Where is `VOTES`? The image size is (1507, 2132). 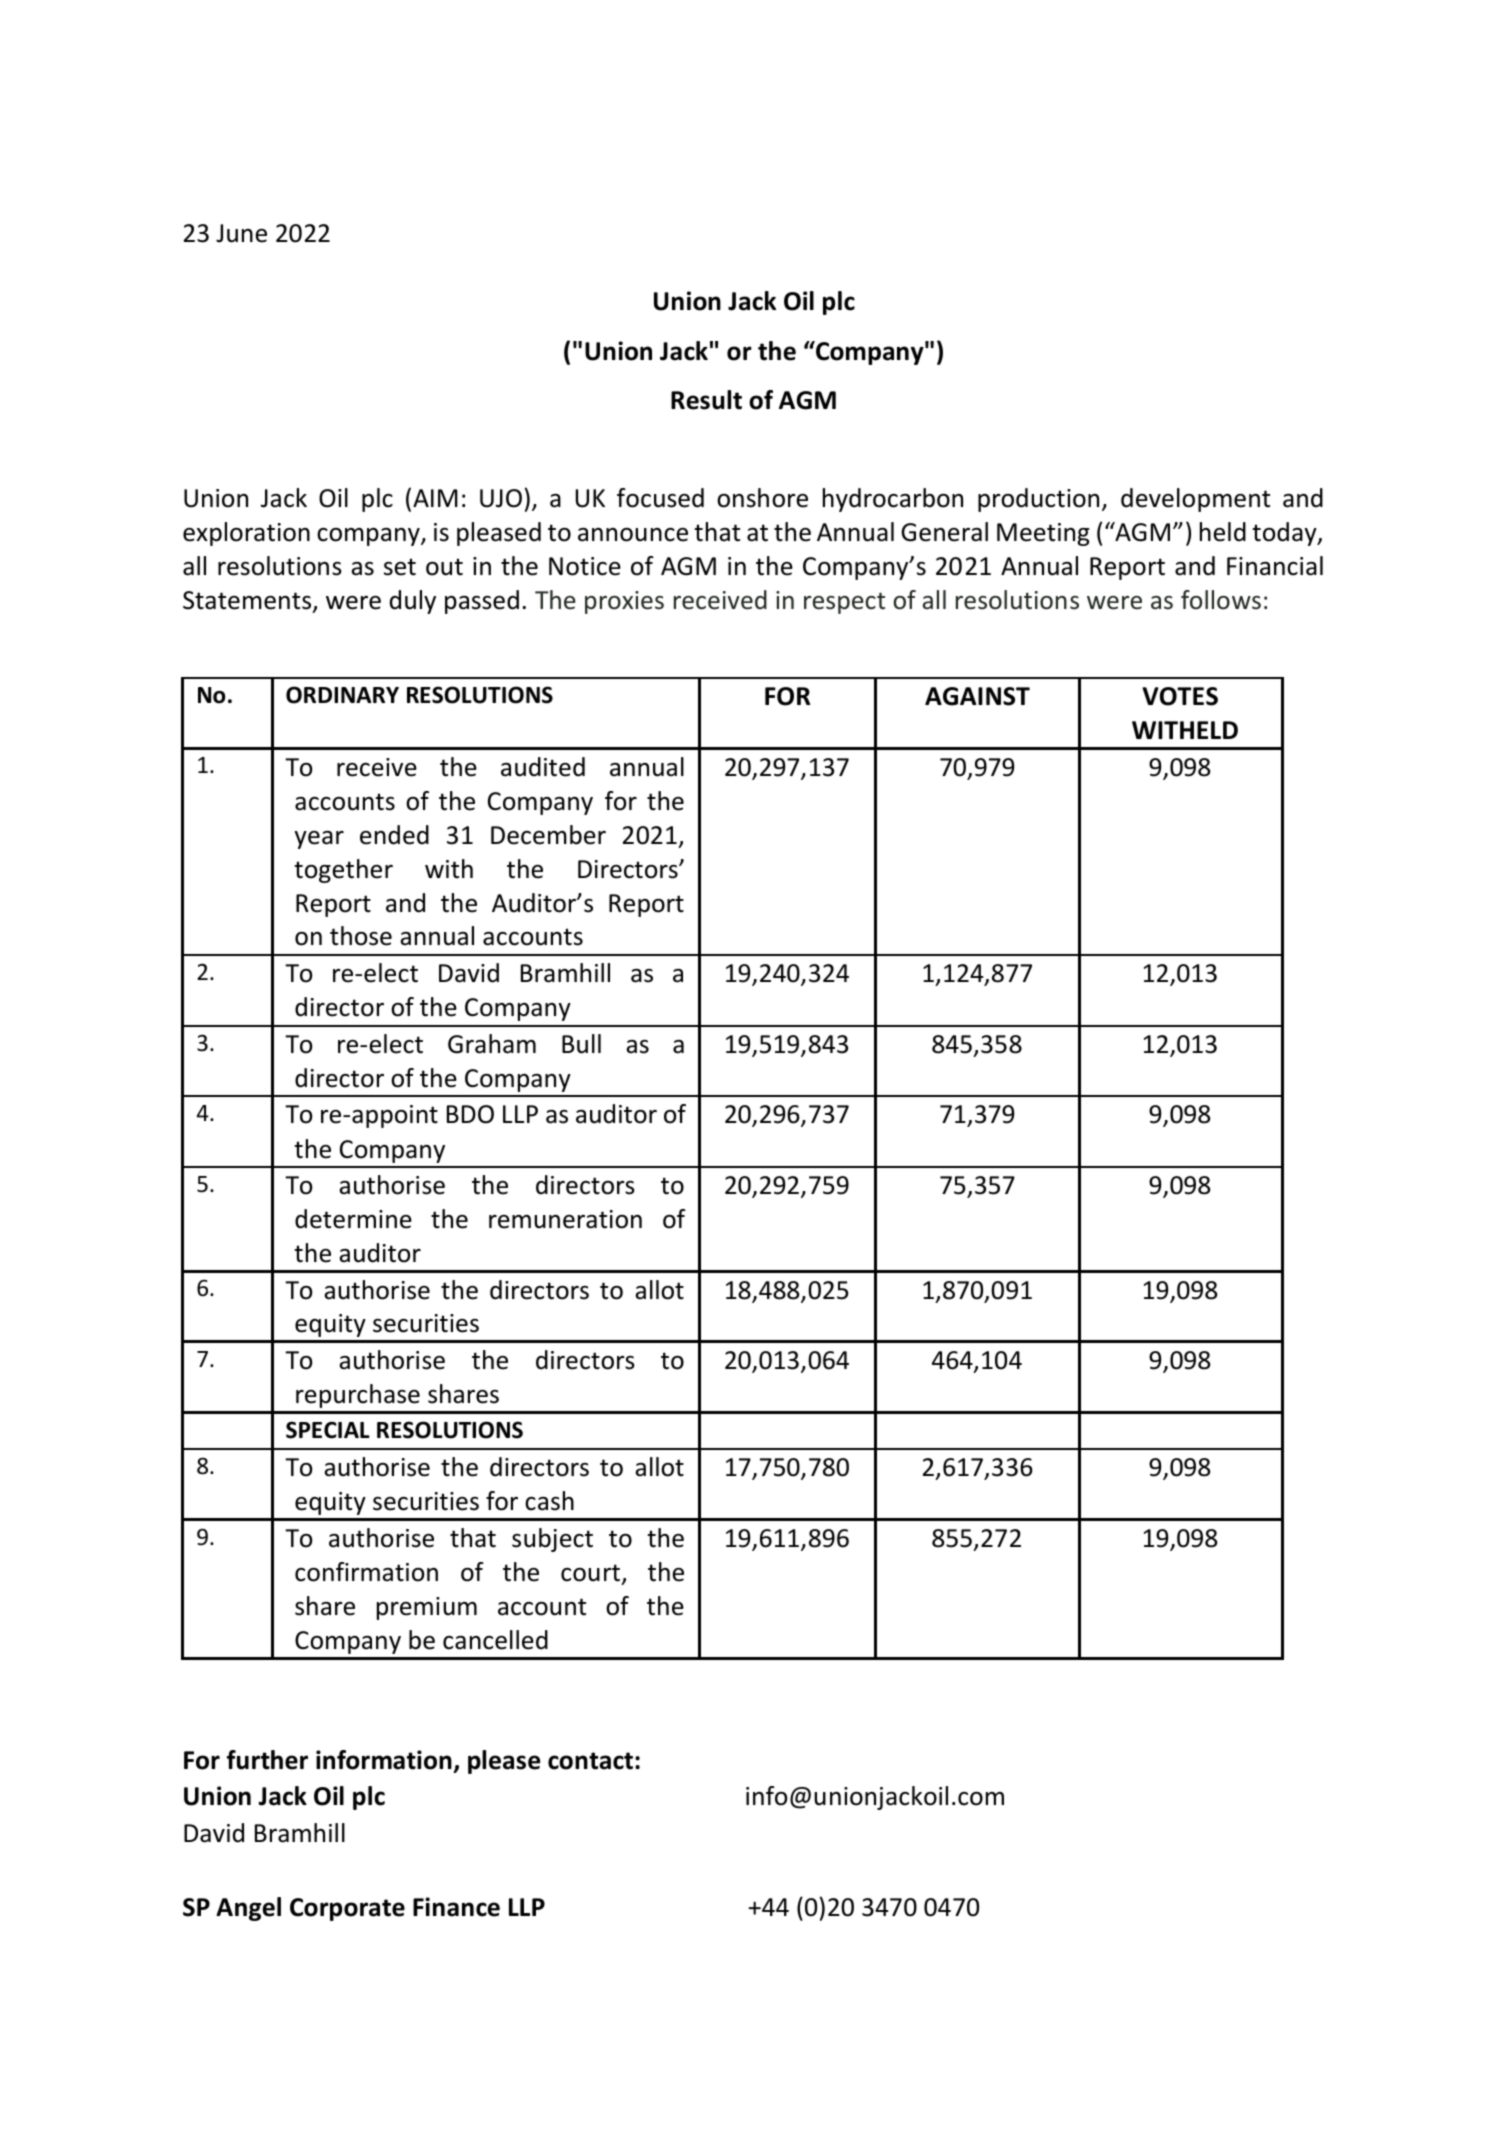 VOTES is located at coordinates (1180, 696).
